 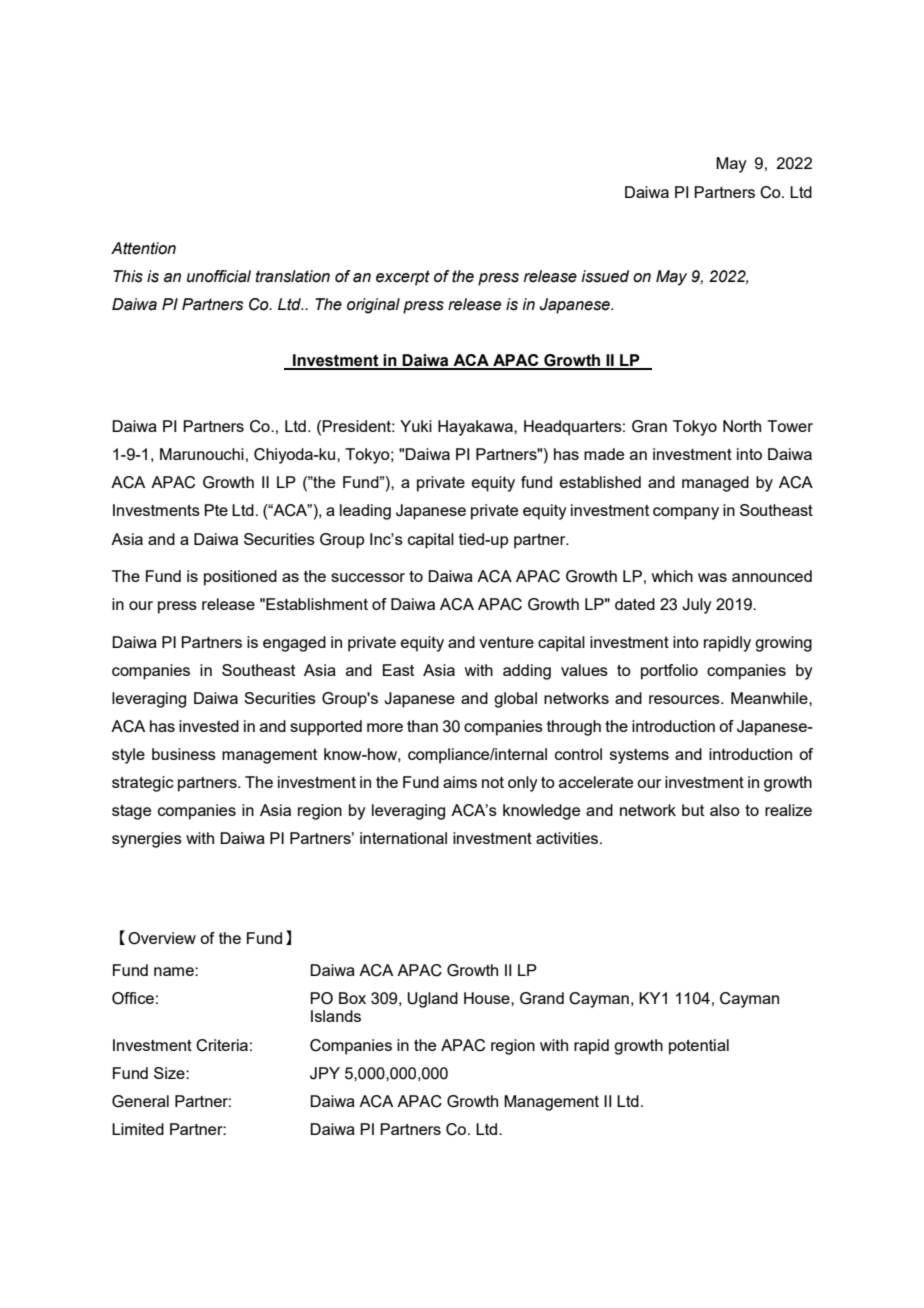 I want to click on potential, so click(x=699, y=1047).
